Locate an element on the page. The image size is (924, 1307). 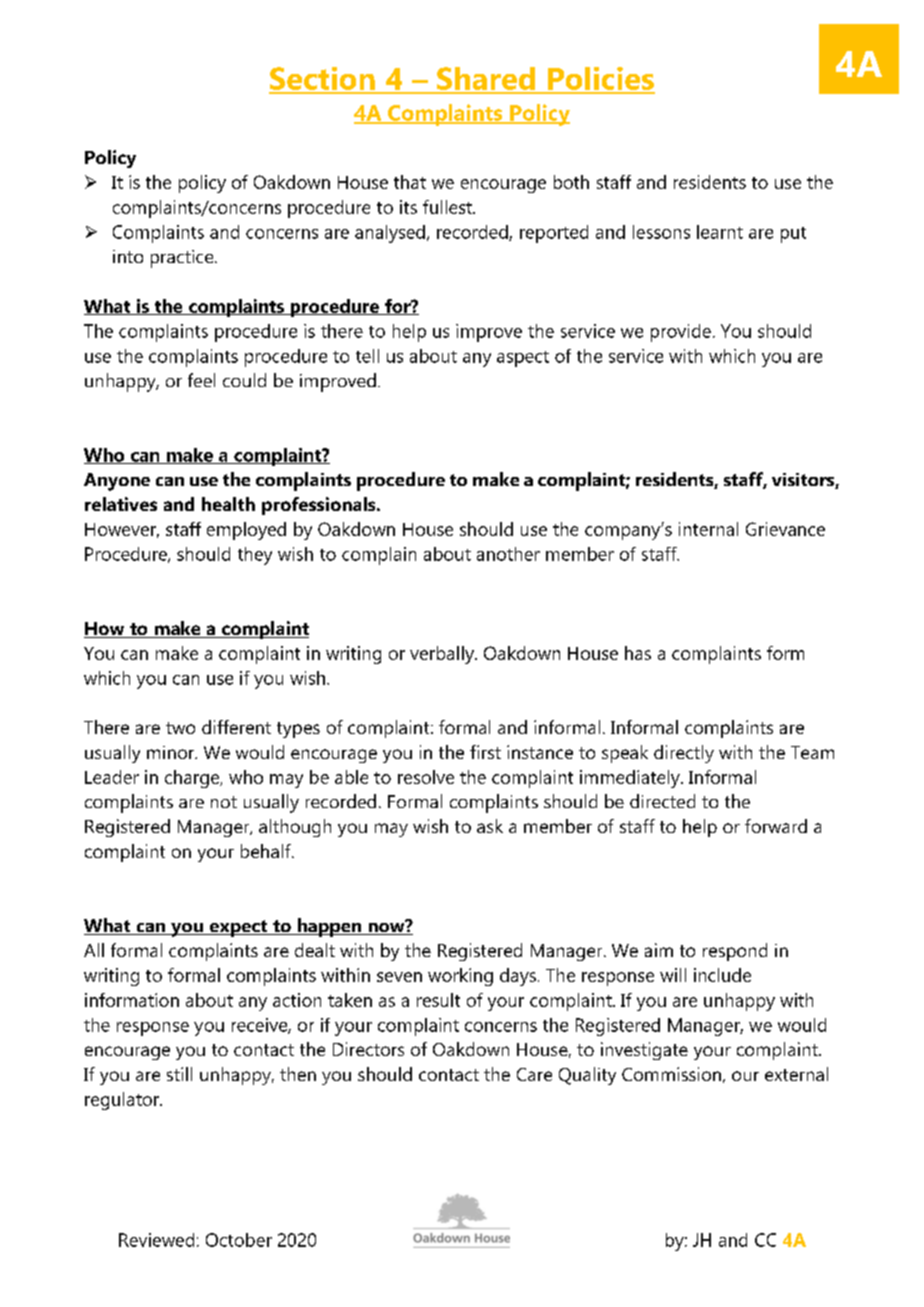
practice is located at coordinates (183, 259).
